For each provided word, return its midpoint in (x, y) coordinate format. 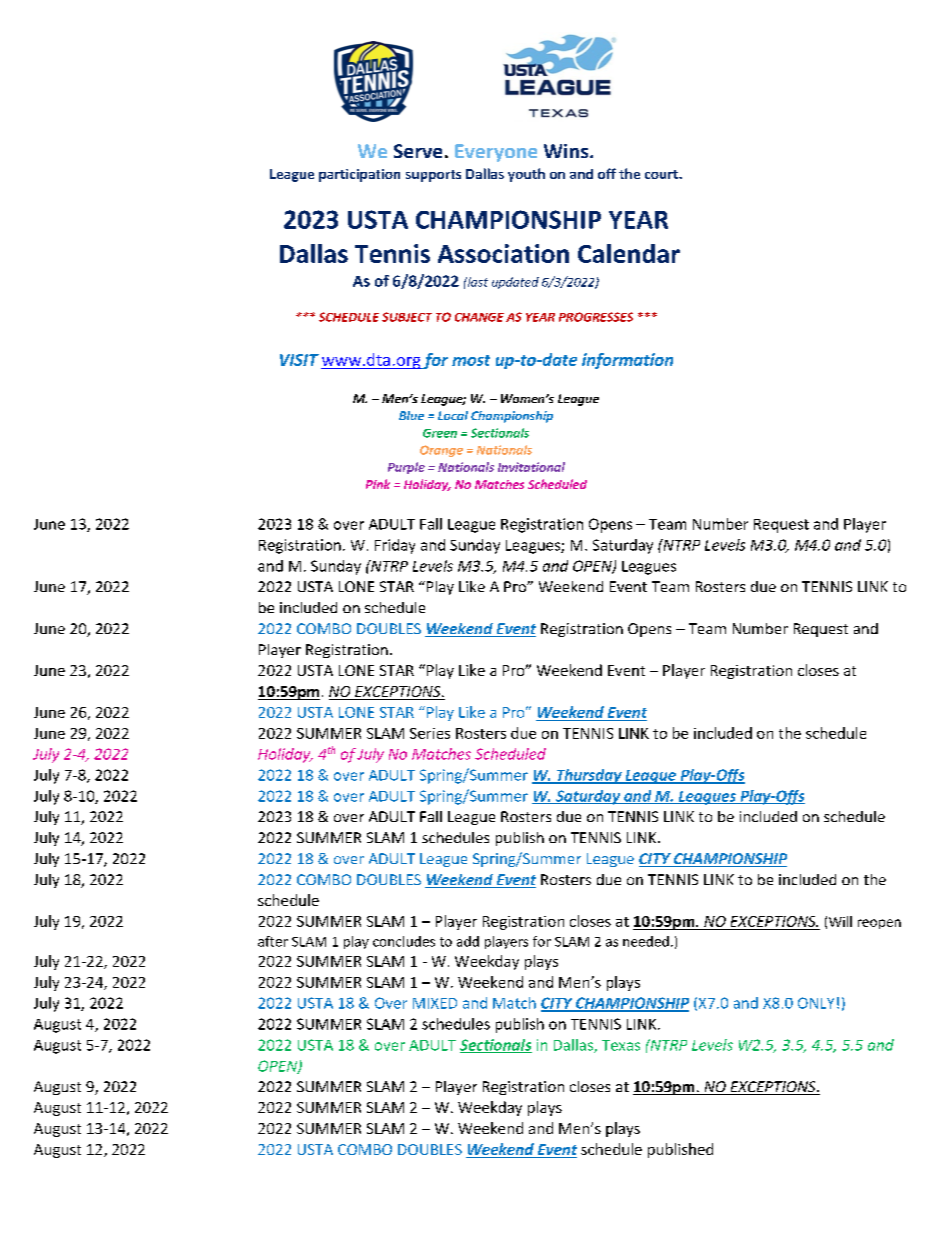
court (663, 174)
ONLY (816, 1003)
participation (359, 175)
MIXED (435, 1003)
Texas (621, 1045)
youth (526, 175)
